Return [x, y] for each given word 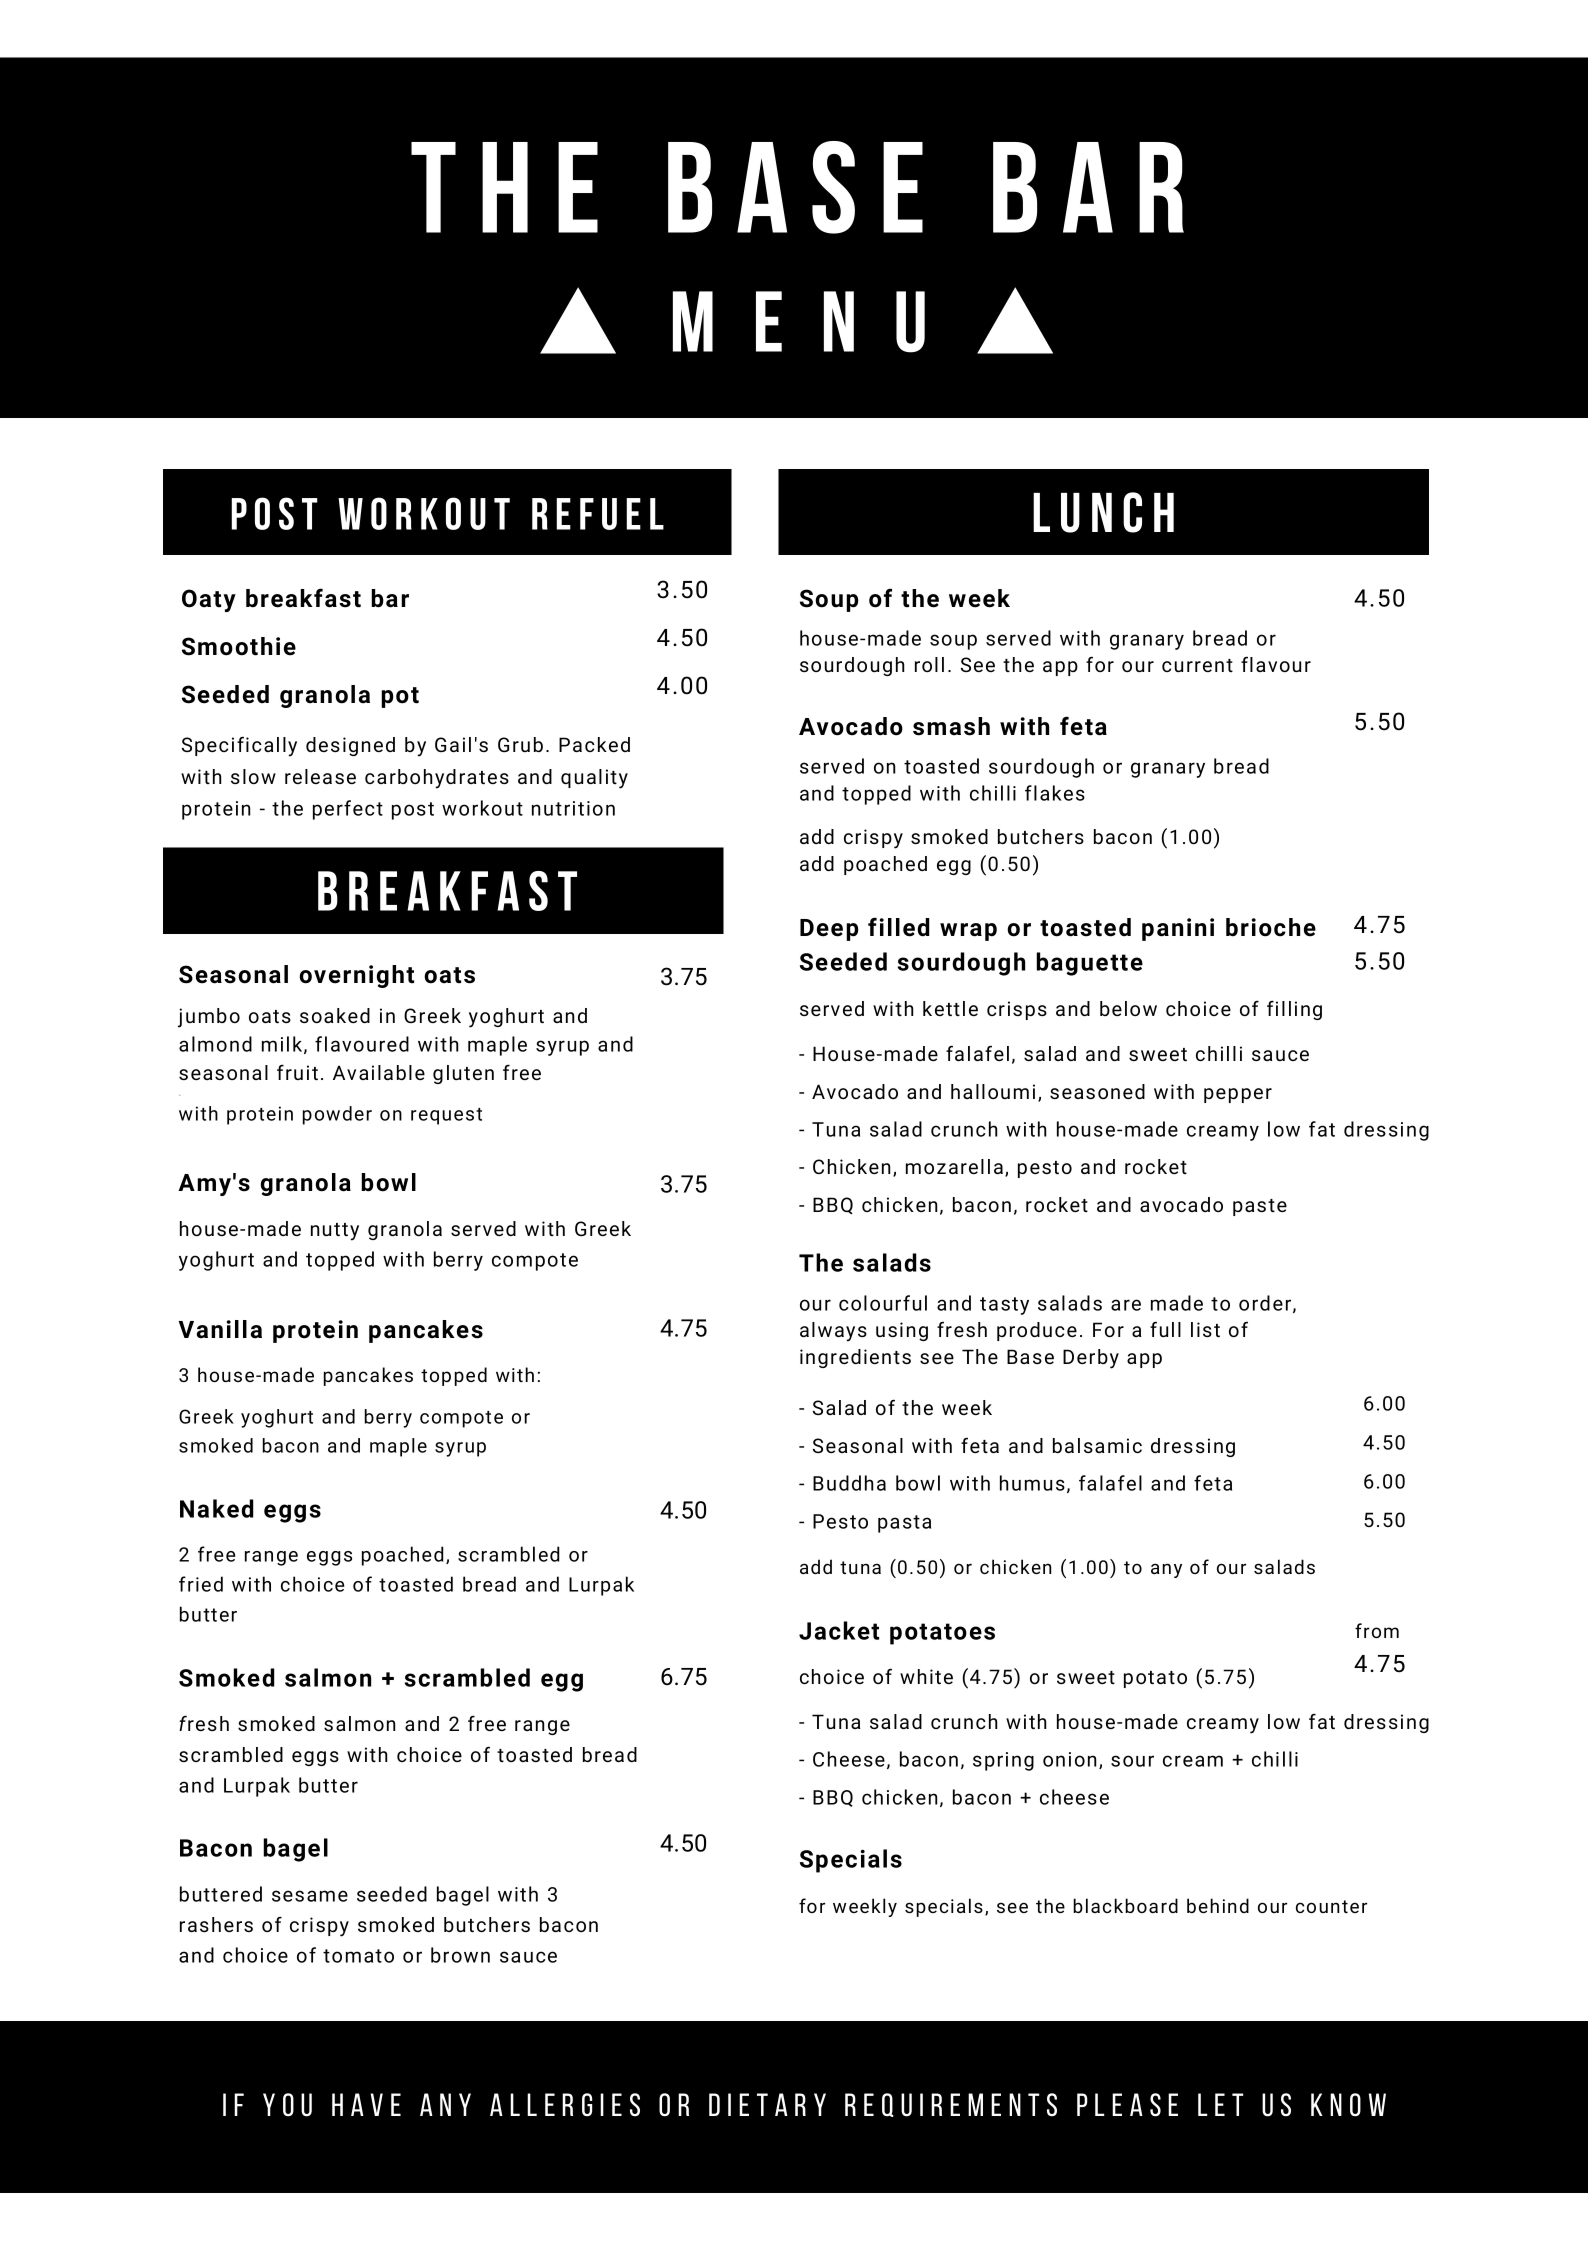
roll [929, 664]
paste [1260, 1207]
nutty [335, 1232]
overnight [356, 976]
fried [201, 1584]
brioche [1271, 927]
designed [350, 746]
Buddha [849, 1483]
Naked [216, 1508]
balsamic [1097, 1445]
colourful [883, 1303]
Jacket [839, 1630]
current [1197, 665]
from [1377, 1630]
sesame [310, 1896]
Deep [829, 930]
